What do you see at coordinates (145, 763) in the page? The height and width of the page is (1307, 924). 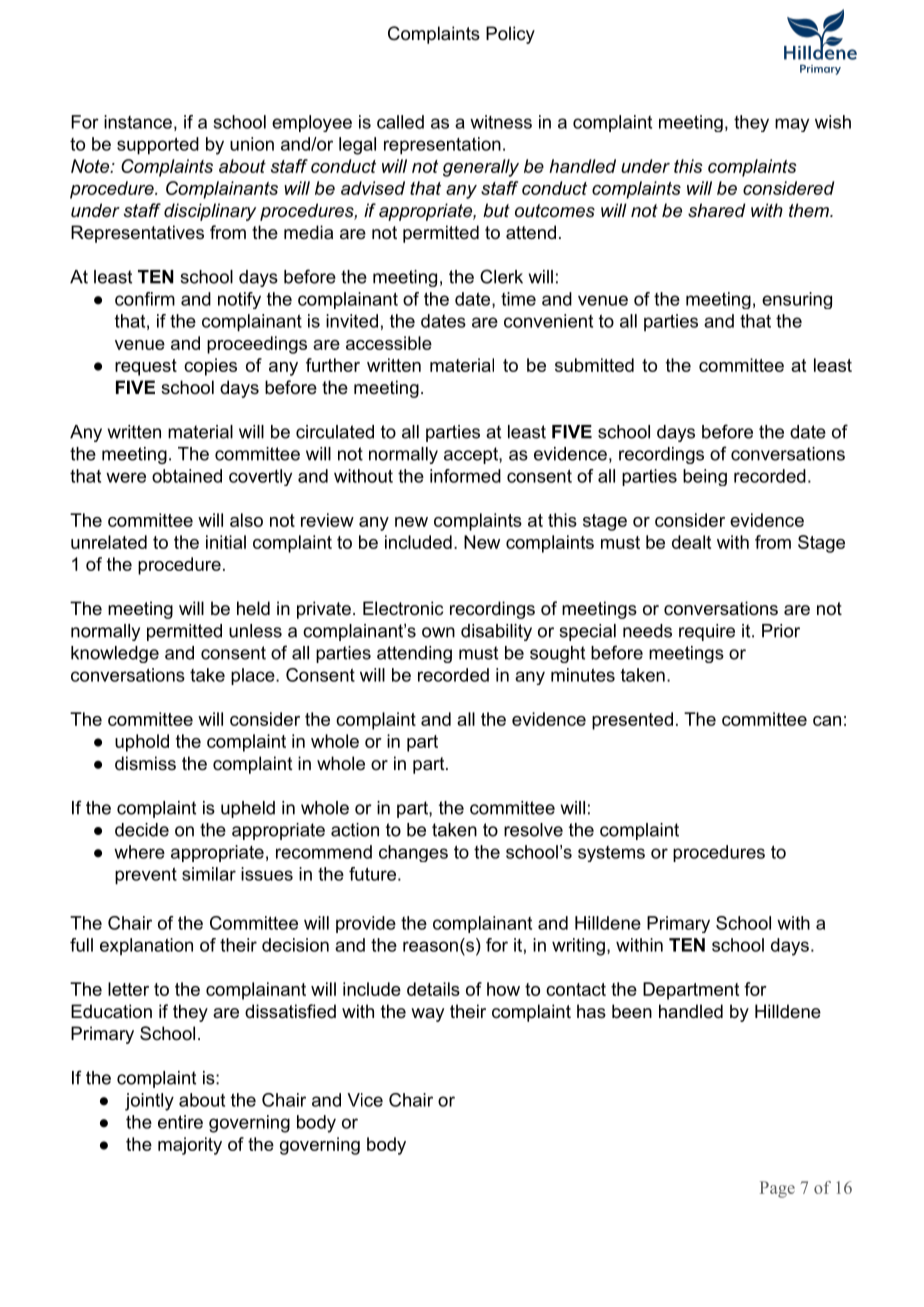 I see `dismiss` at bounding box center [145, 763].
